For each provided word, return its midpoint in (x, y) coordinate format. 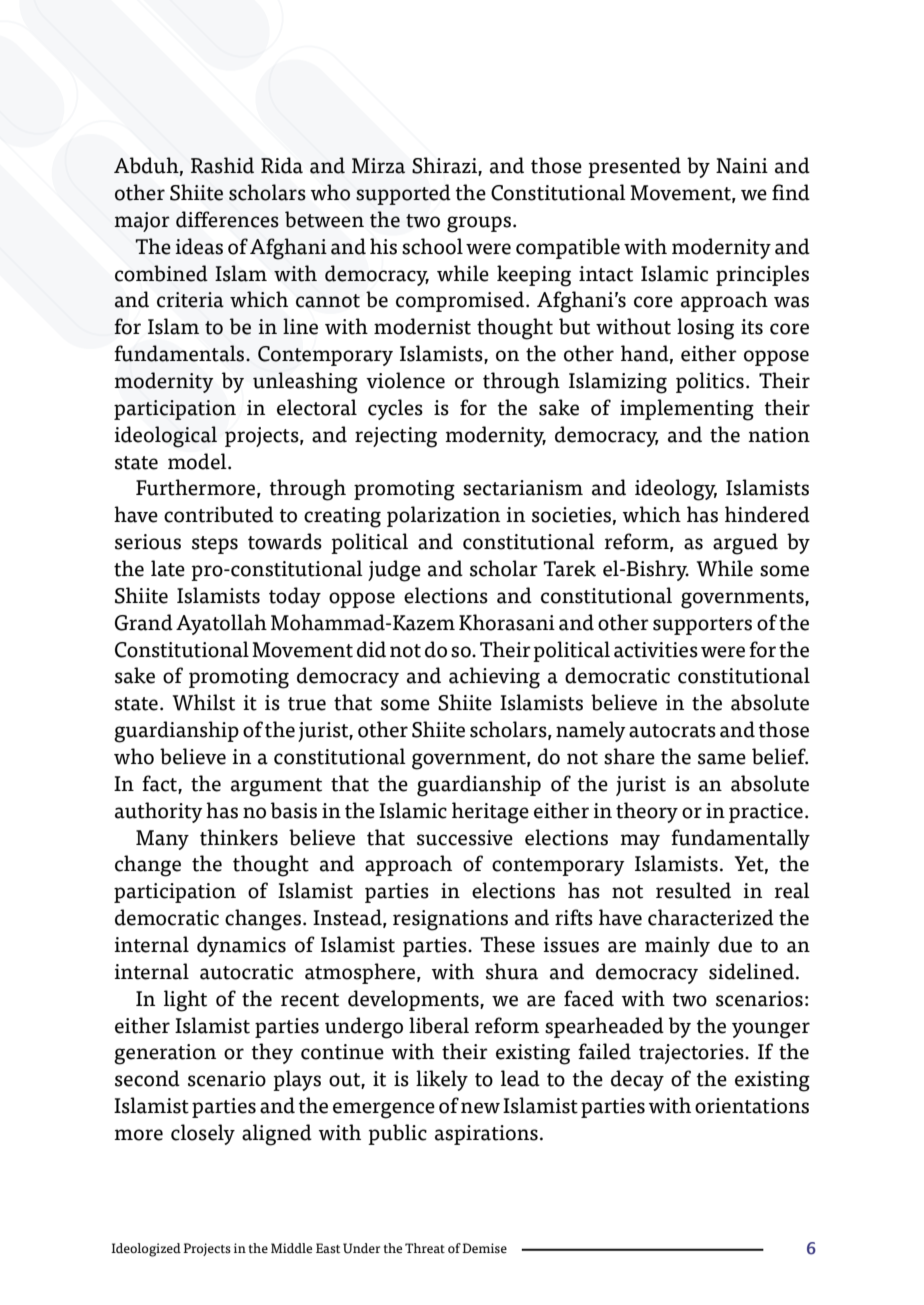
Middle (291, 1248)
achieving (494, 678)
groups (479, 224)
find (791, 192)
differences (227, 219)
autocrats (672, 731)
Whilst (203, 702)
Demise (484, 1248)
